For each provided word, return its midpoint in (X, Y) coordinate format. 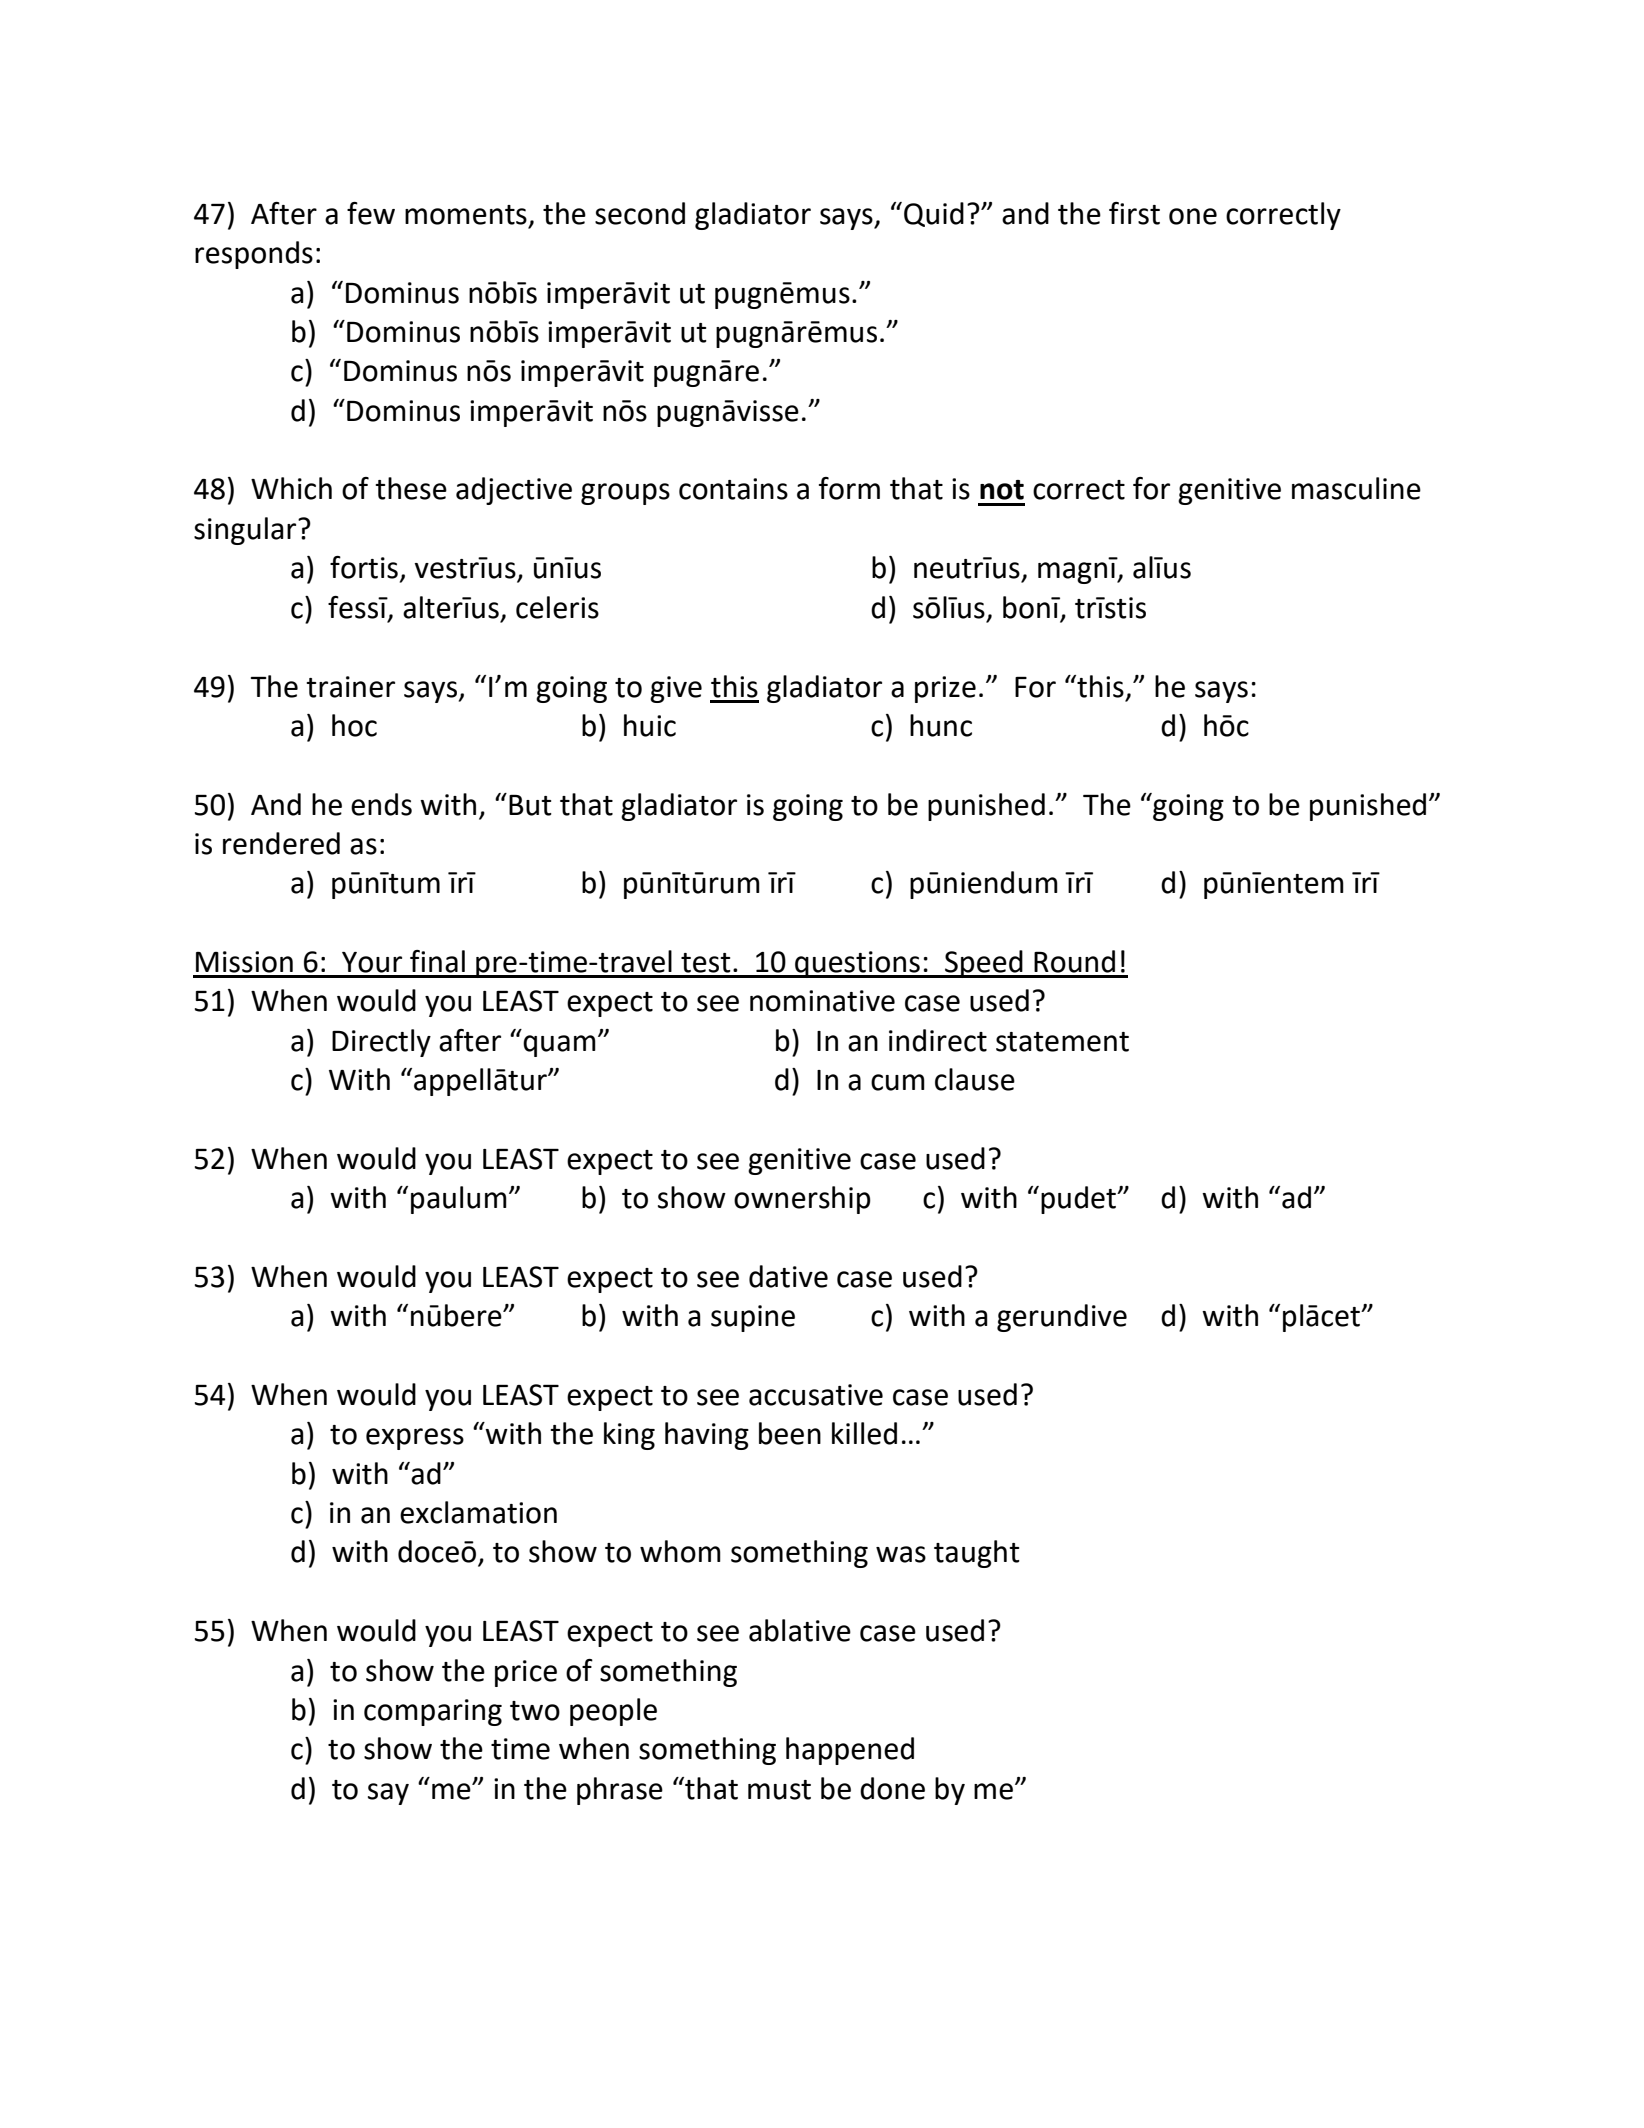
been (790, 1433)
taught (977, 1554)
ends (381, 804)
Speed (984, 964)
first (1134, 213)
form (849, 488)
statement (1062, 1042)
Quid (934, 214)
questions (857, 964)
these (411, 488)
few (371, 213)
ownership (802, 1200)
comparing (433, 1712)
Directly (381, 1043)
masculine (1356, 488)
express (415, 1439)
